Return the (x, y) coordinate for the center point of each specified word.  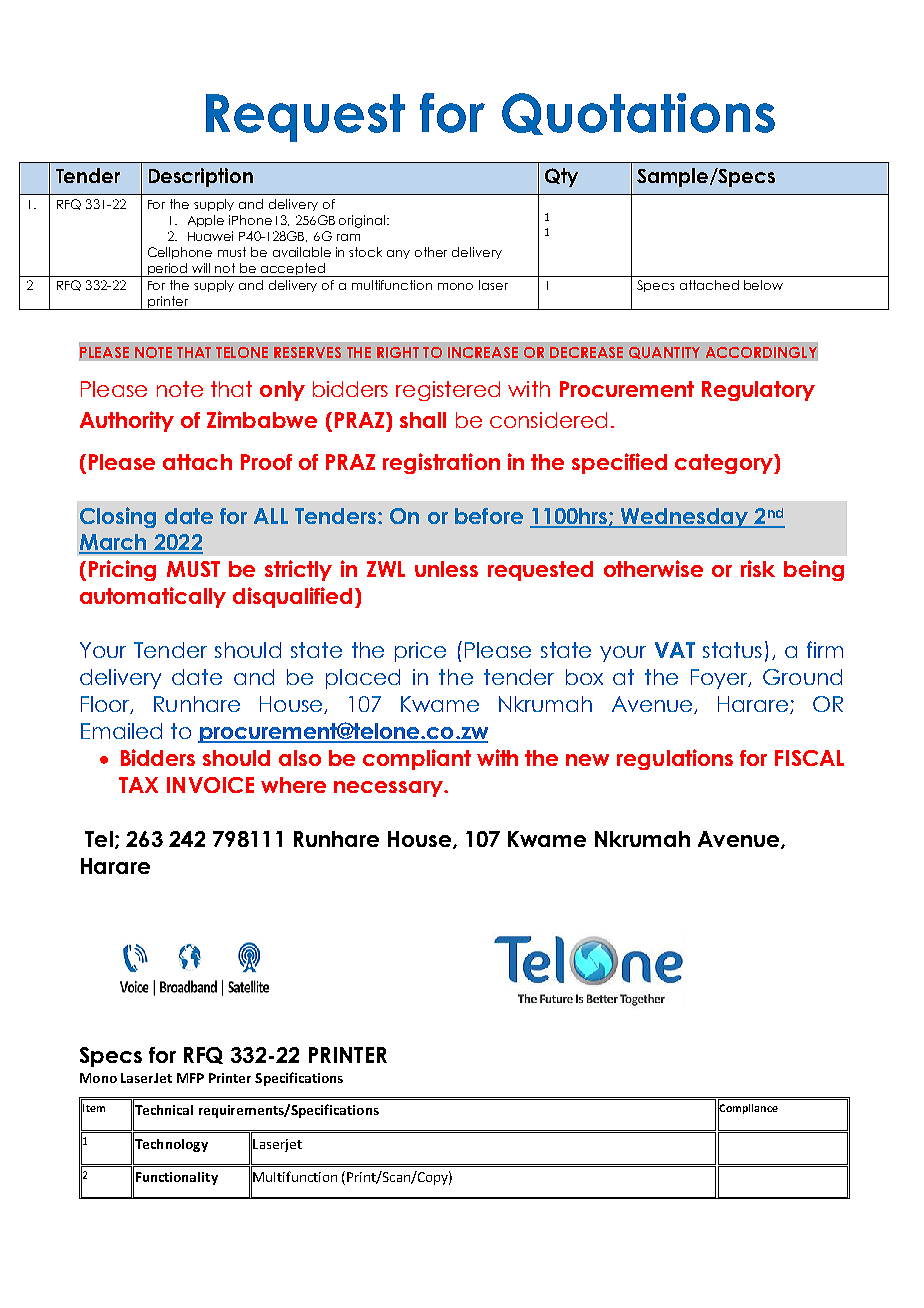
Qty (561, 177)
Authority (127, 421)
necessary (389, 789)
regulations (675, 759)
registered (448, 391)
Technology (170, 1145)
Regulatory (758, 391)
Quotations (638, 114)
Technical (163, 1110)
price (420, 652)
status (732, 650)
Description (201, 177)
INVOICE (210, 785)
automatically (153, 597)
